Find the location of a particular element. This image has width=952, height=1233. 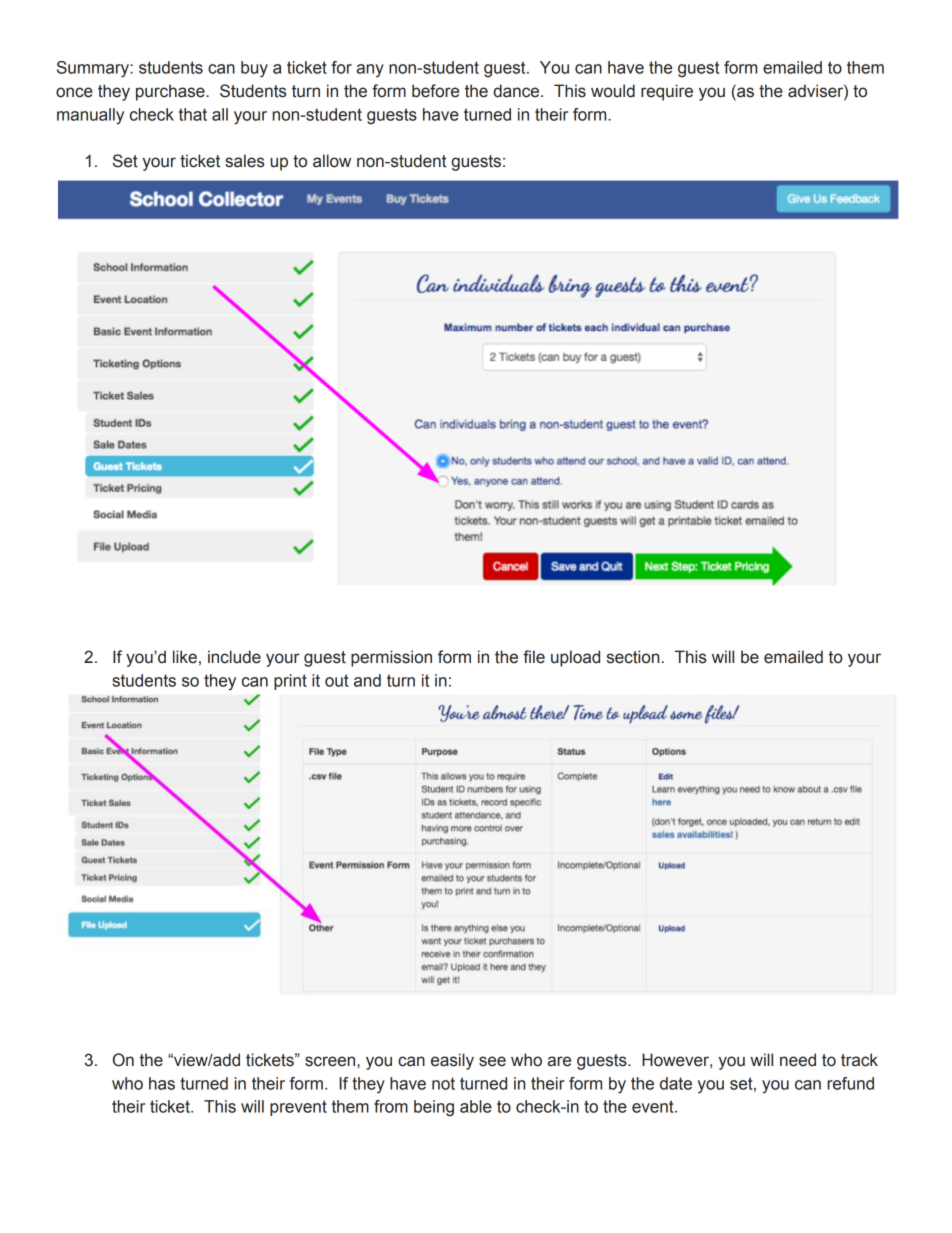

purchase is located at coordinates (171, 92).
